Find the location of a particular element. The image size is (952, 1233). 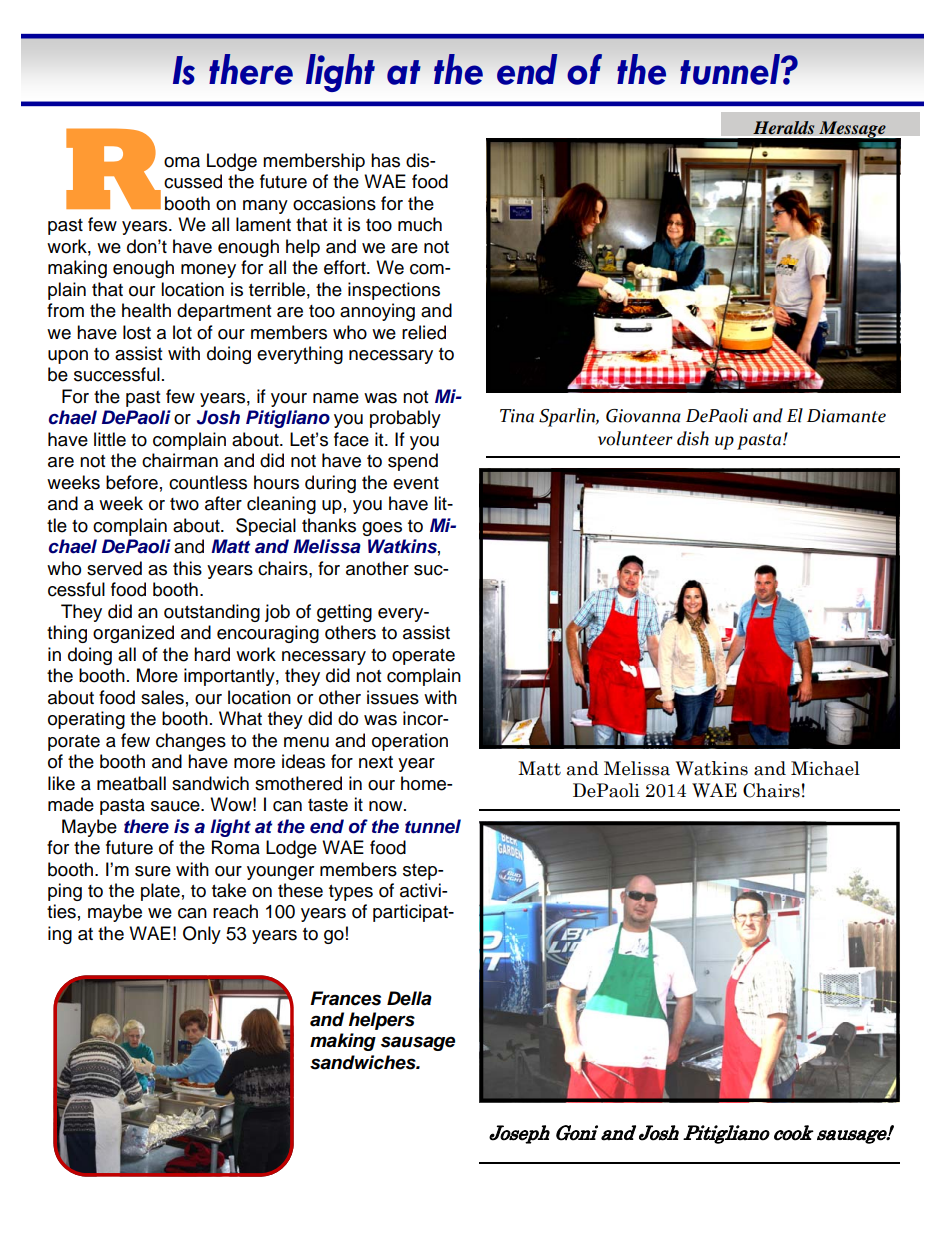

event is located at coordinates (416, 483).
